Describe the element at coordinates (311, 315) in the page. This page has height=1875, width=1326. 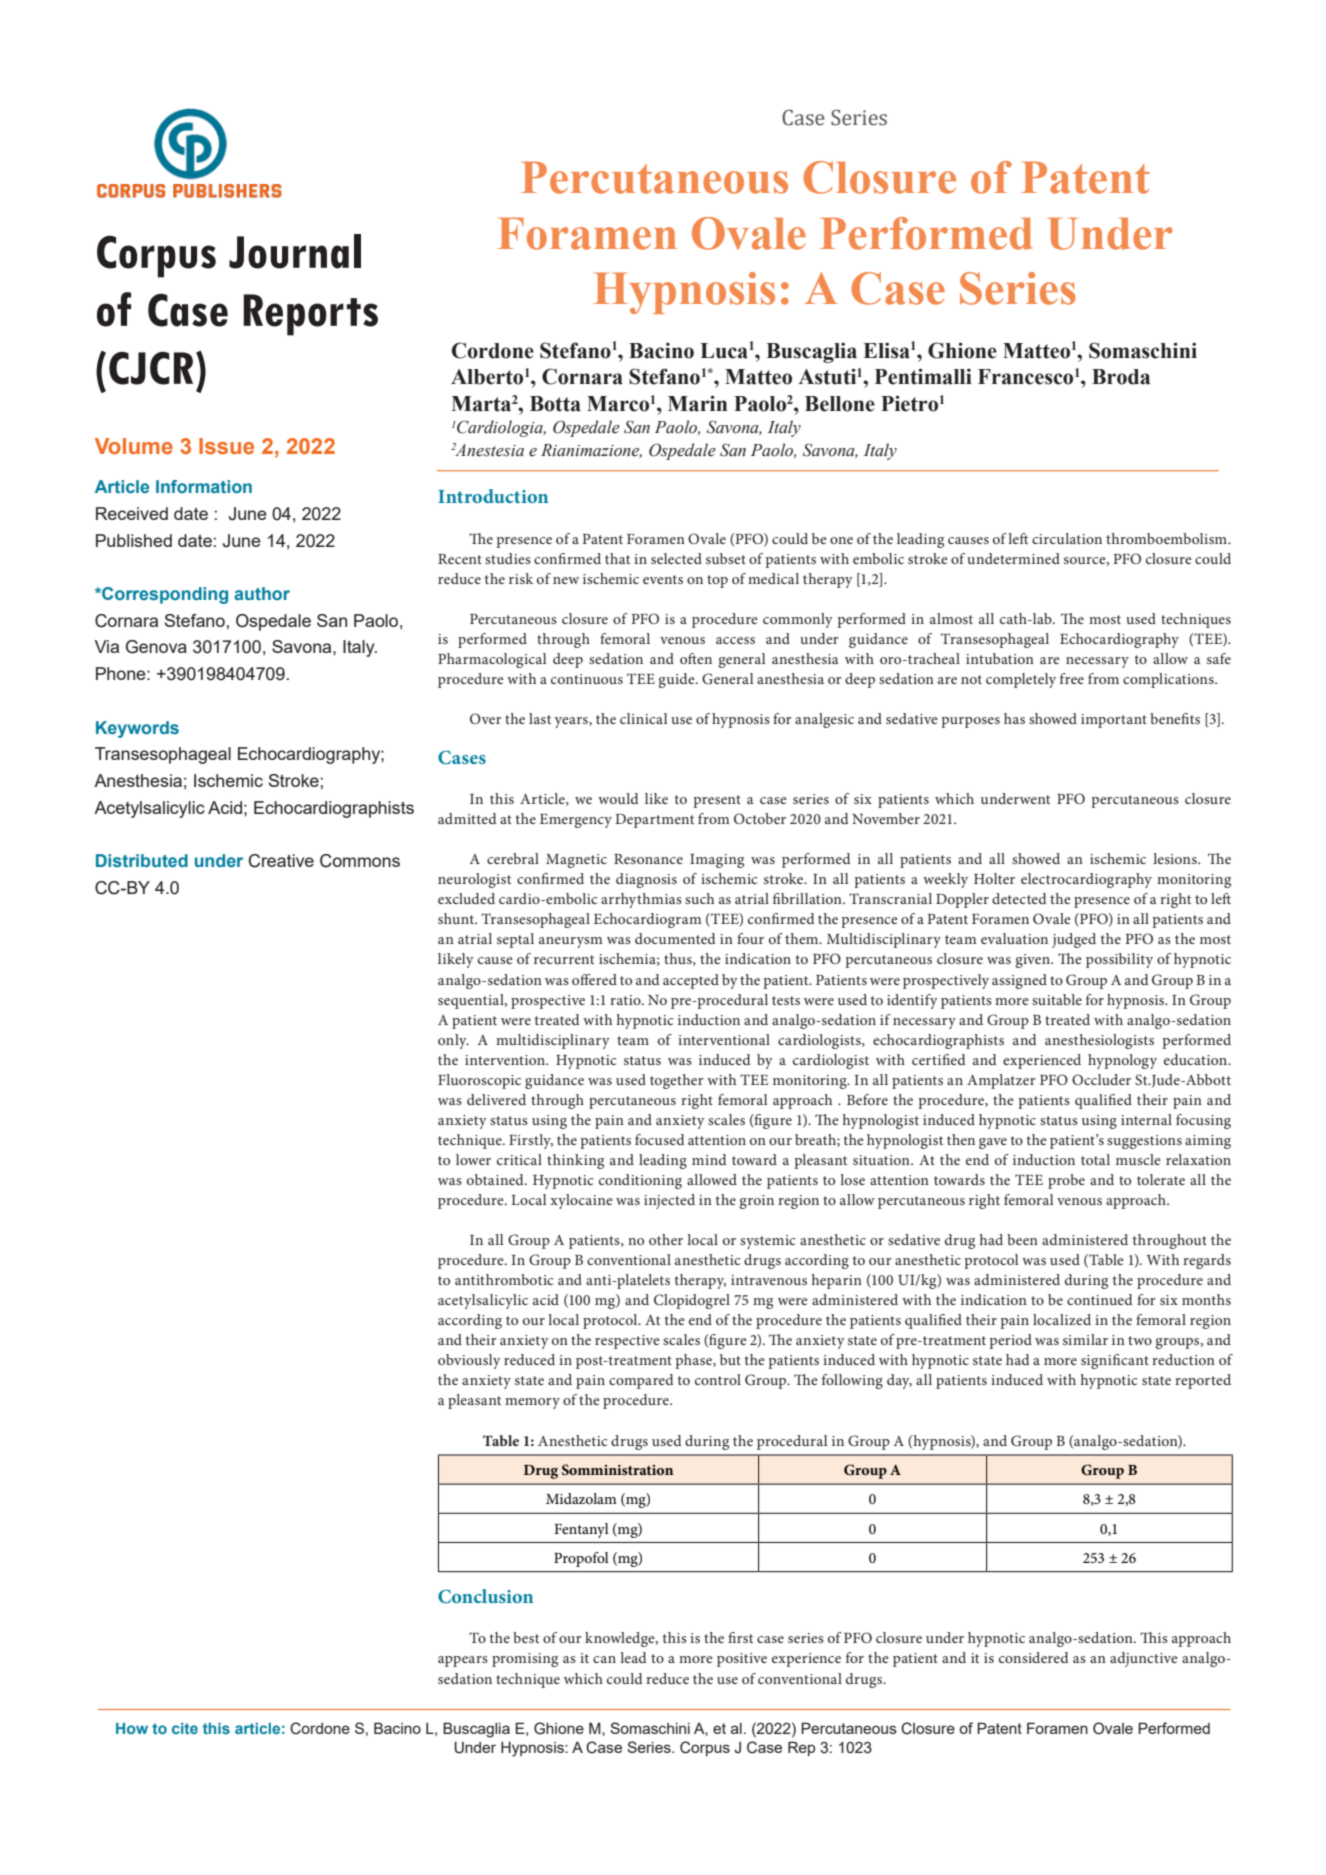
I see `Reports` at that location.
